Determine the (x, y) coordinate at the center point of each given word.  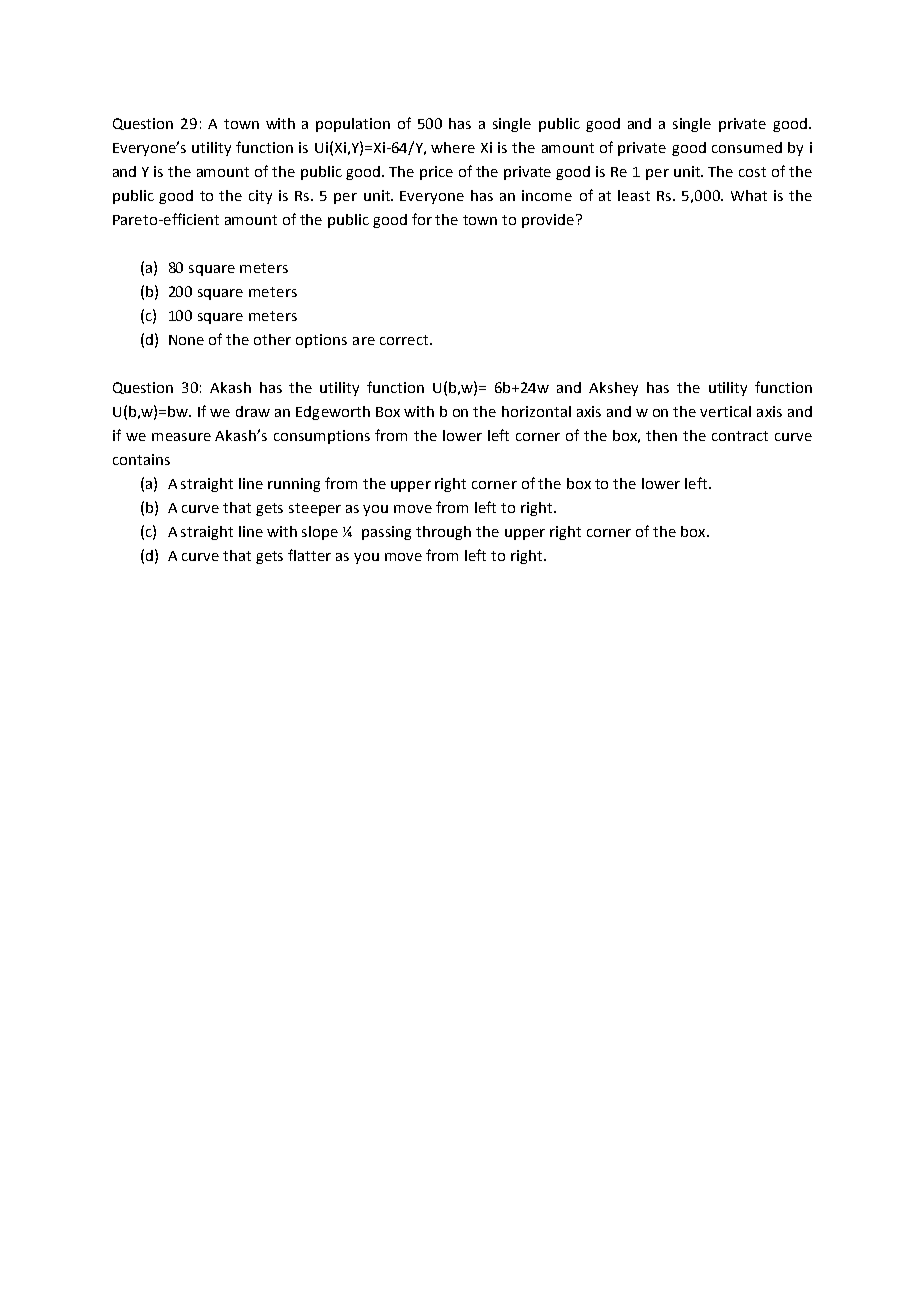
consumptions (322, 437)
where (453, 147)
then (661, 435)
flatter (309, 555)
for (422, 219)
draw (253, 411)
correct (404, 340)
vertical (725, 411)
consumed (747, 147)
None (186, 340)
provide (548, 221)
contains (141, 459)
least (634, 195)
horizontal (536, 411)
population (353, 125)
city (260, 197)
